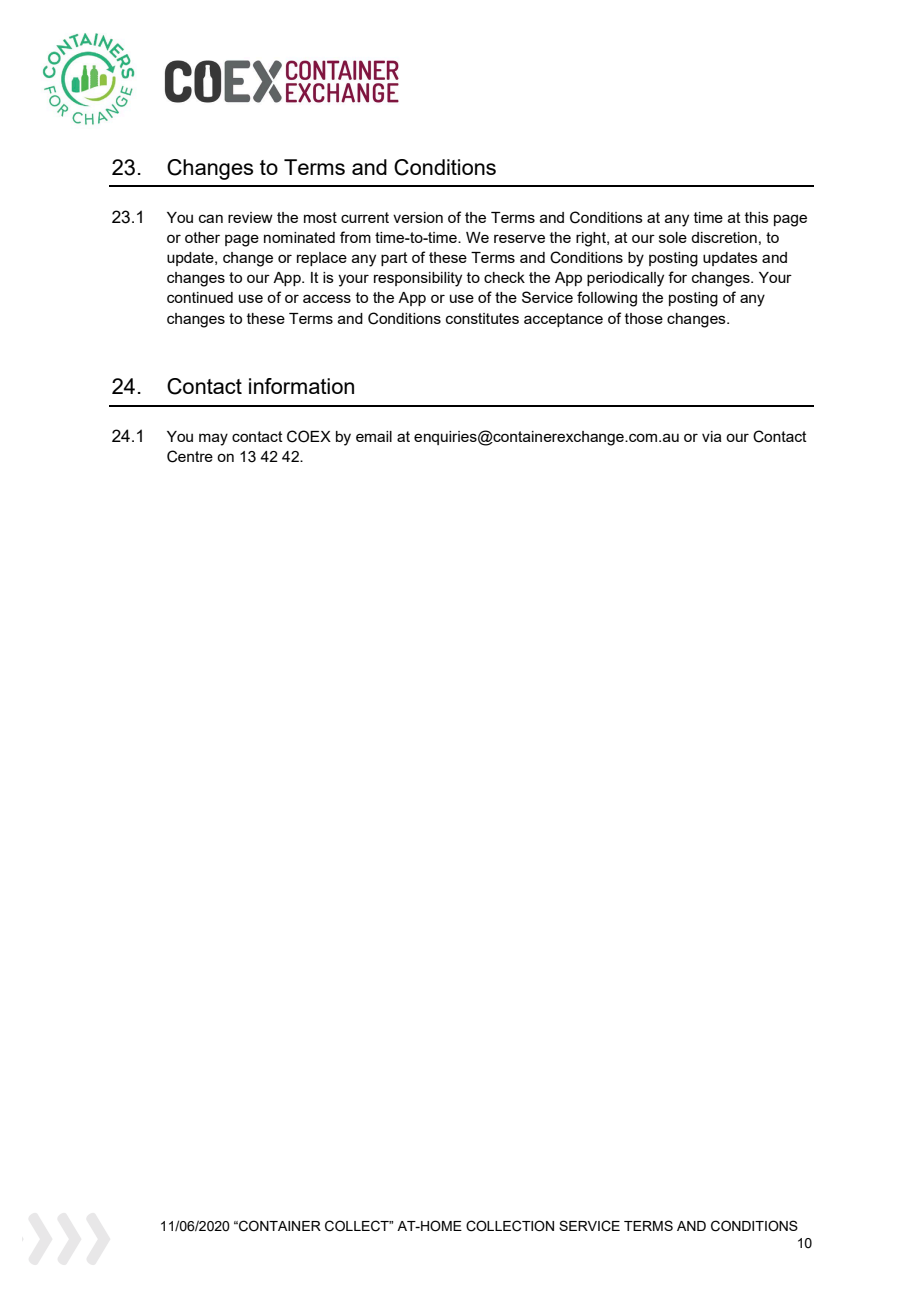  Describe the element at coordinates (200, 297) in the screenshot. I see `continued` at that location.
